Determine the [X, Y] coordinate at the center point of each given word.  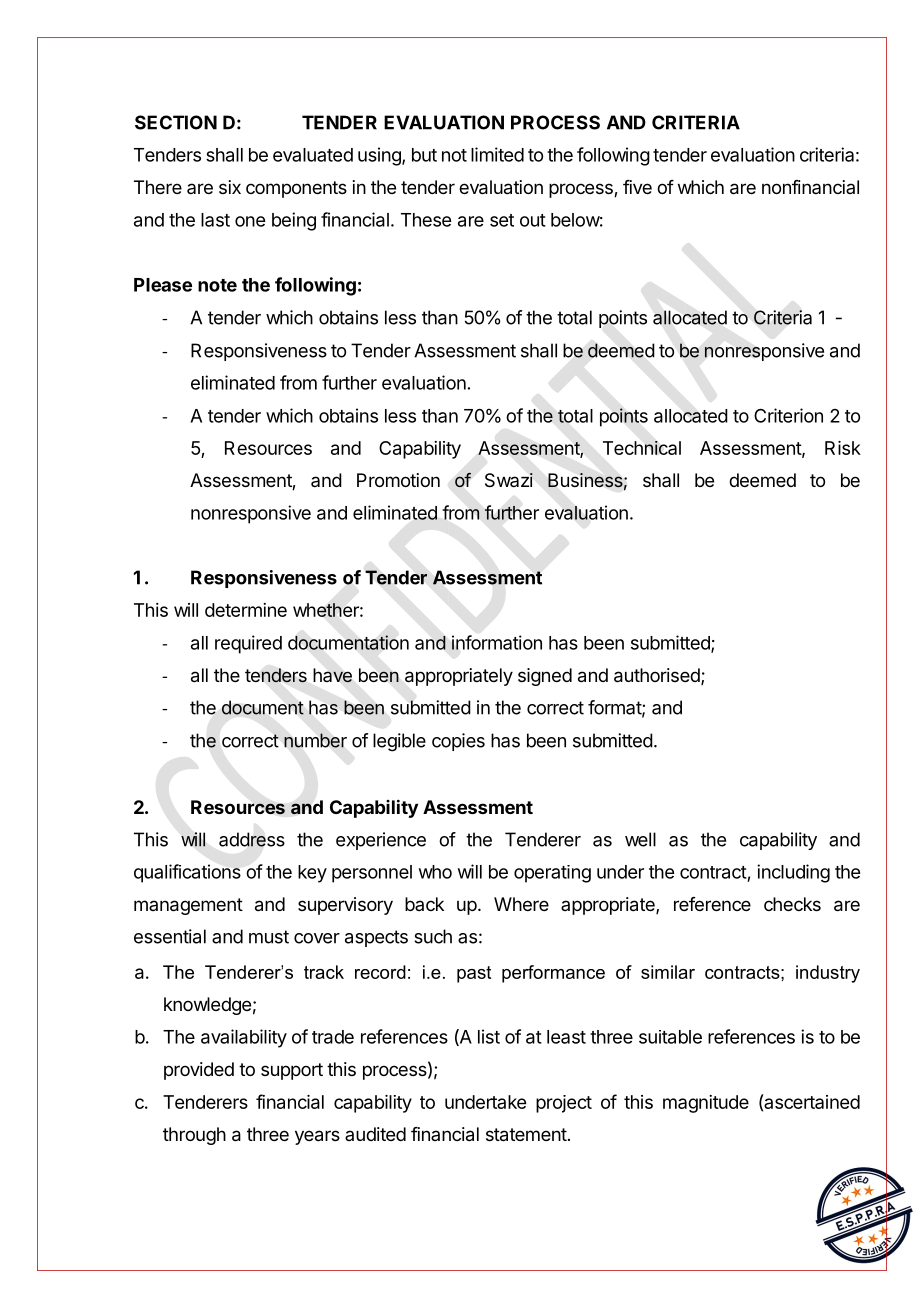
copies [458, 742]
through [194, 1136]
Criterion [788, 415]
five [637, 187]
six [230, 187]
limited [497, 154]
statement [526, 1135]
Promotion [398, 480]
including [793, 873]
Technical [642, 448]
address [252, 839]
